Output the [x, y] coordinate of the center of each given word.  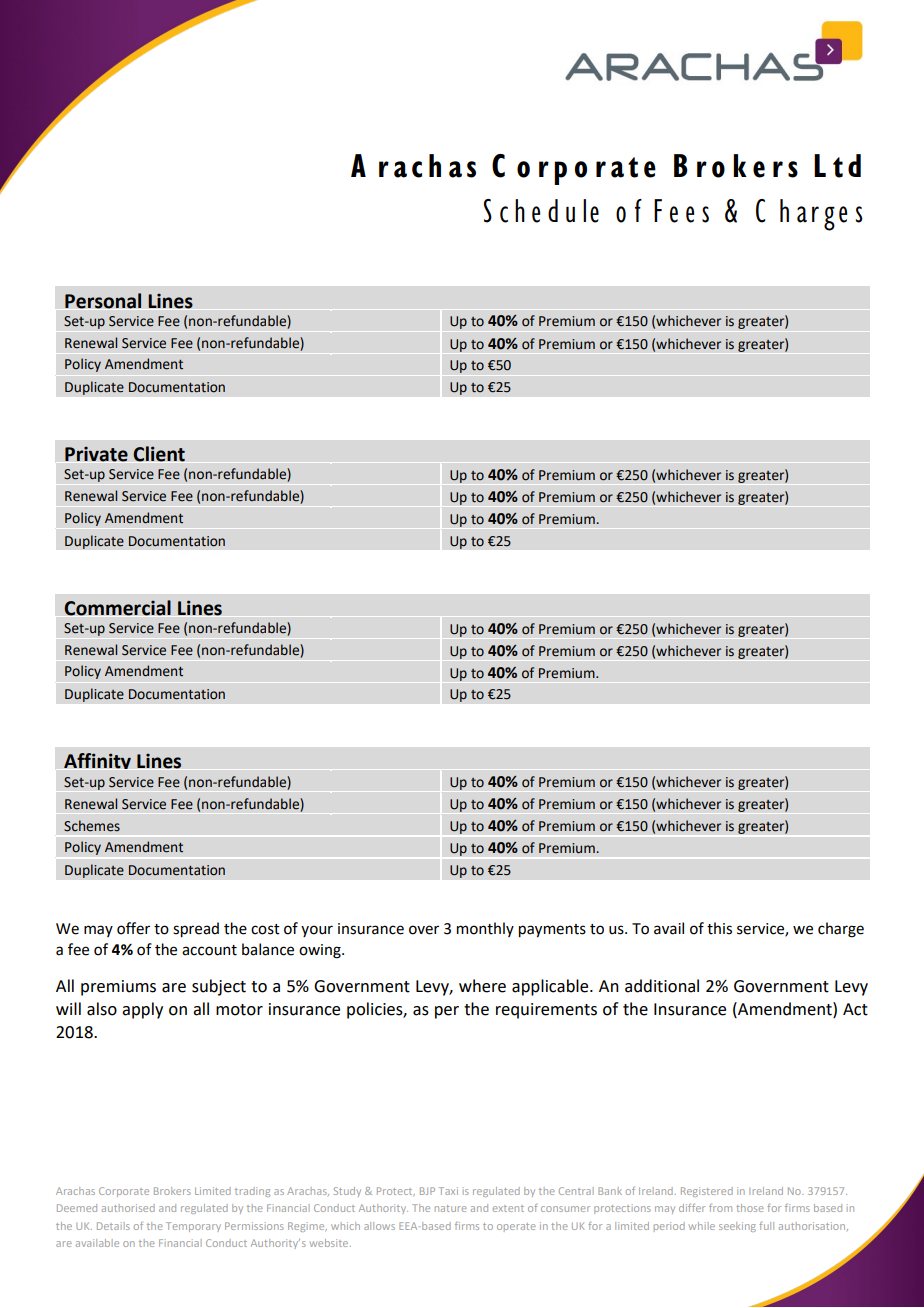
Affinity [97, 761]
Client [159, 454]
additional [662, 986]
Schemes [92, 826]
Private [96, 454]
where [482, 986]
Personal [103, 301]
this [719, 928]
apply [142, 1010]
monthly [485, 929]
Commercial [117, 608]
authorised [128, 1208]
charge [841, 930]
